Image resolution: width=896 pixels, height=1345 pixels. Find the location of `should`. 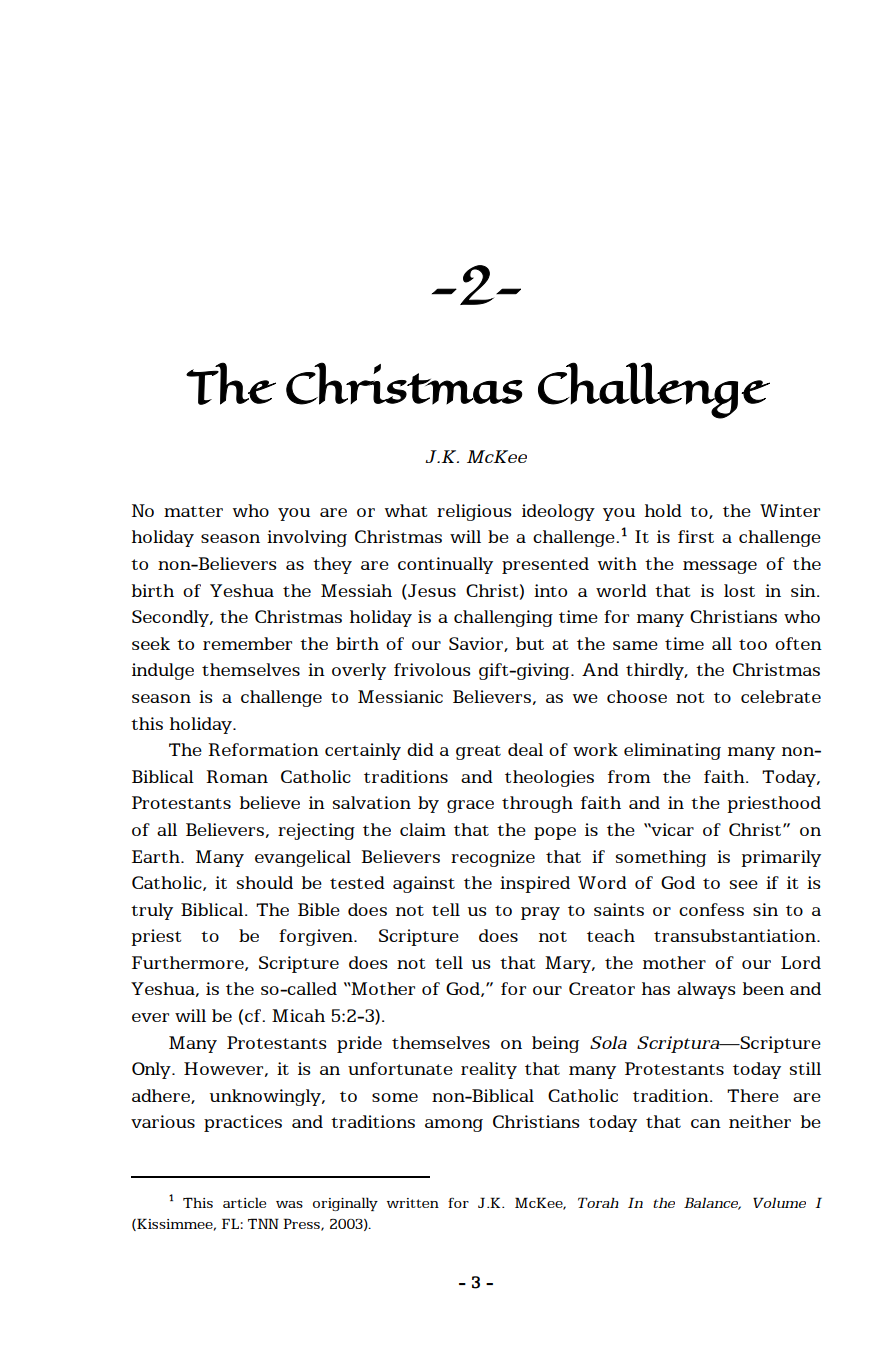

should is located at coordinates (265, 882).
